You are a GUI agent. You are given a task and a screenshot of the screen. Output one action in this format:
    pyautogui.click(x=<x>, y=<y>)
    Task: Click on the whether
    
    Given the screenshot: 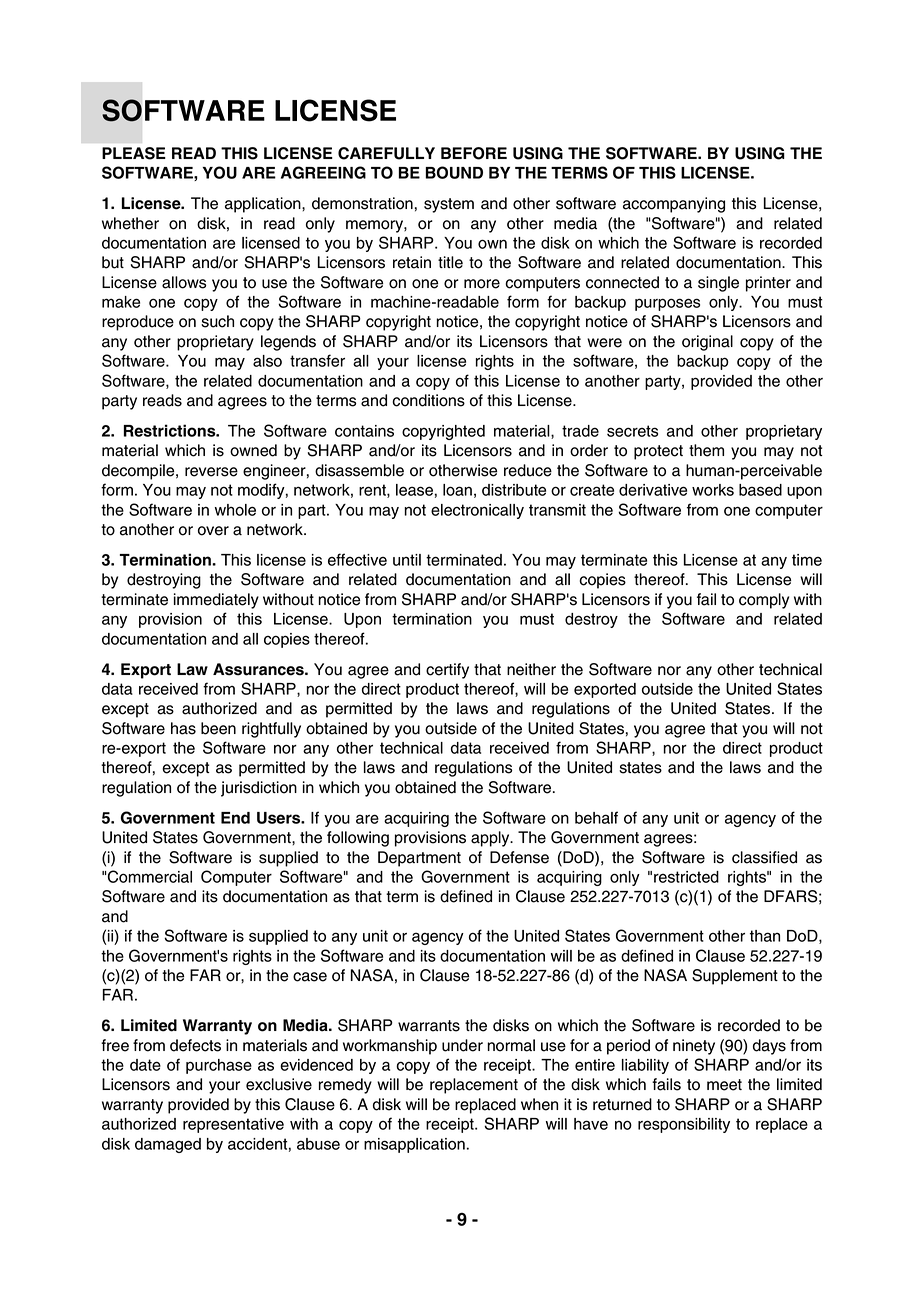 What is the action you would take?
    pyautogui.click(x=130, y=223)
